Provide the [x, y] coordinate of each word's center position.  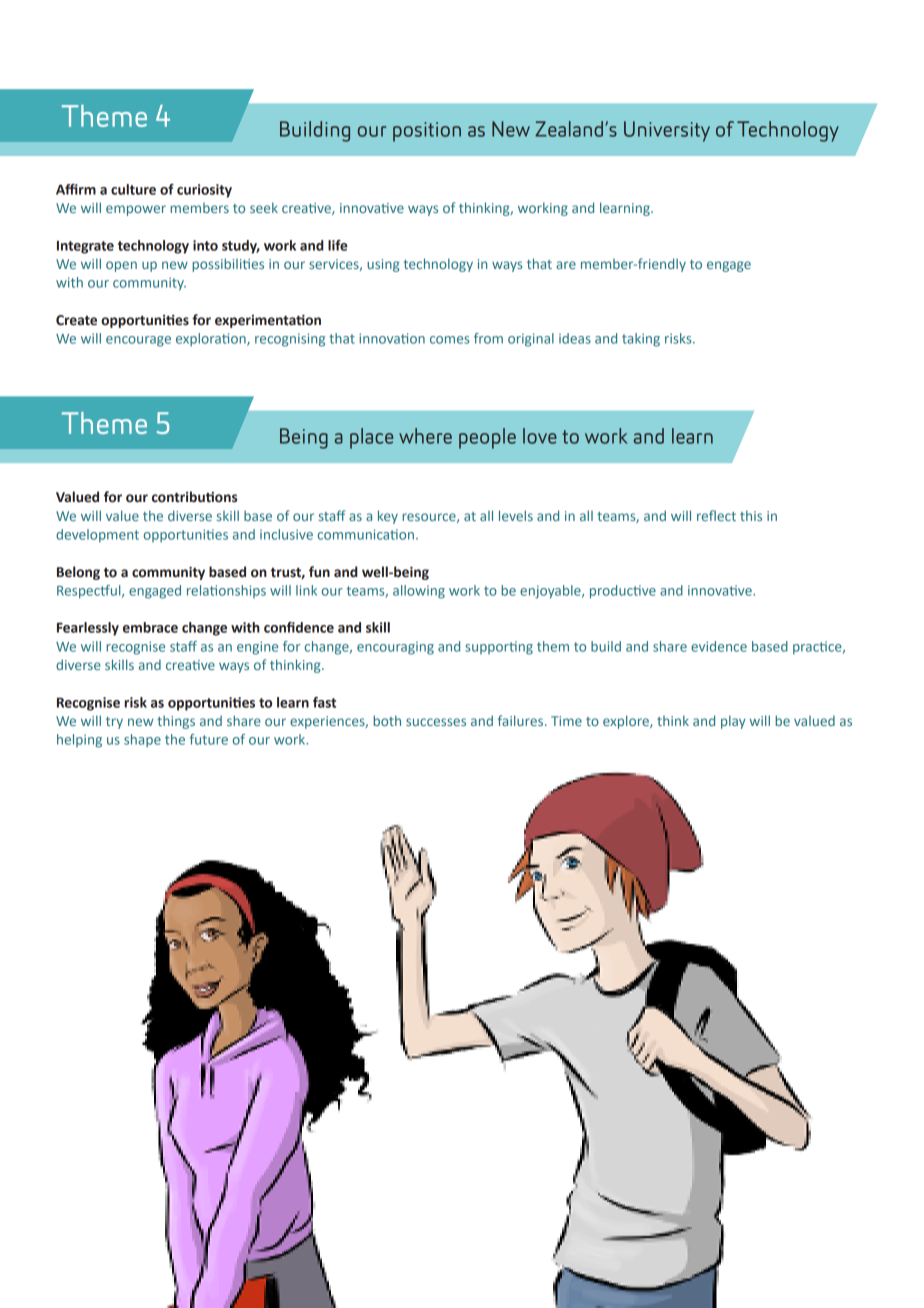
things [176, 722]
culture [133, 189]
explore [627, 722]
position [427, 132]
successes [436, 722]
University [667, 131]
